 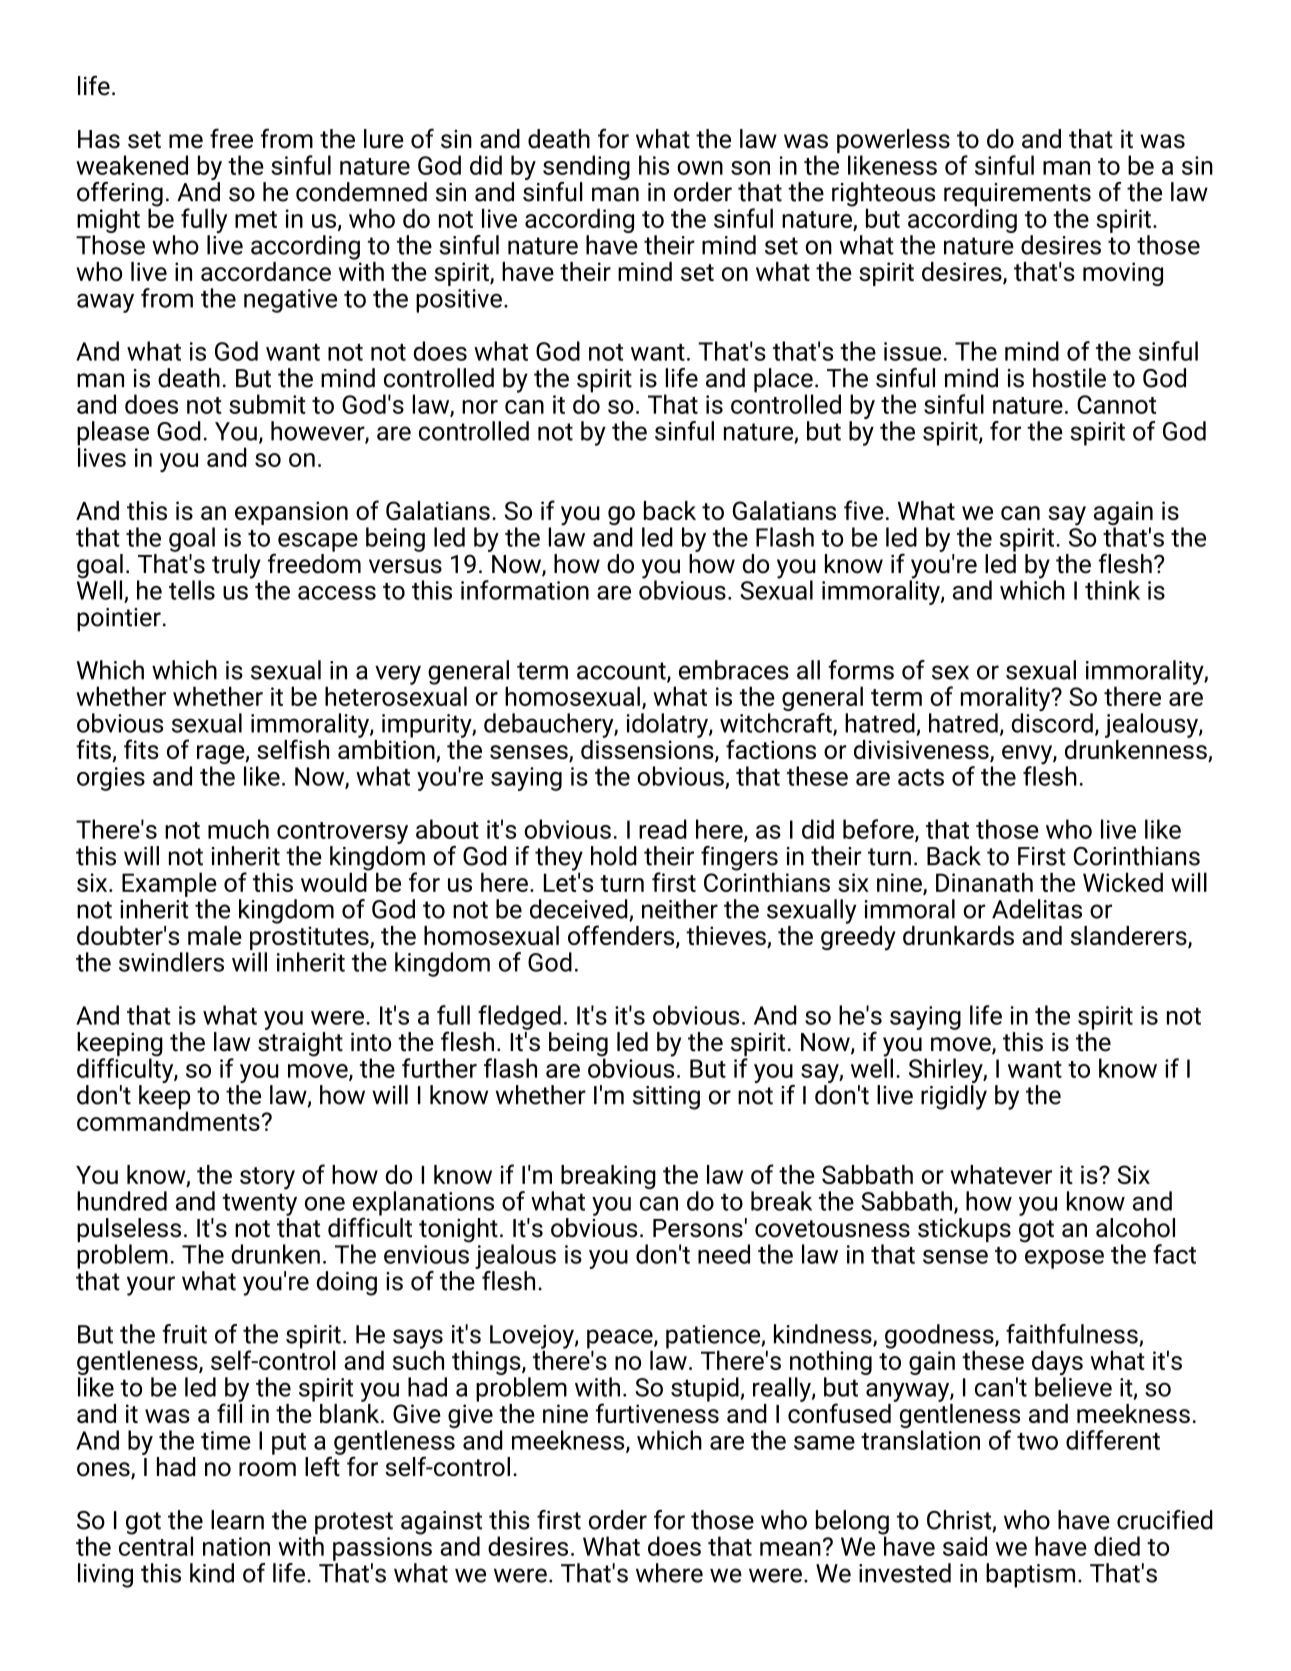 I want to click on sending, so click(x=586, y=167).
